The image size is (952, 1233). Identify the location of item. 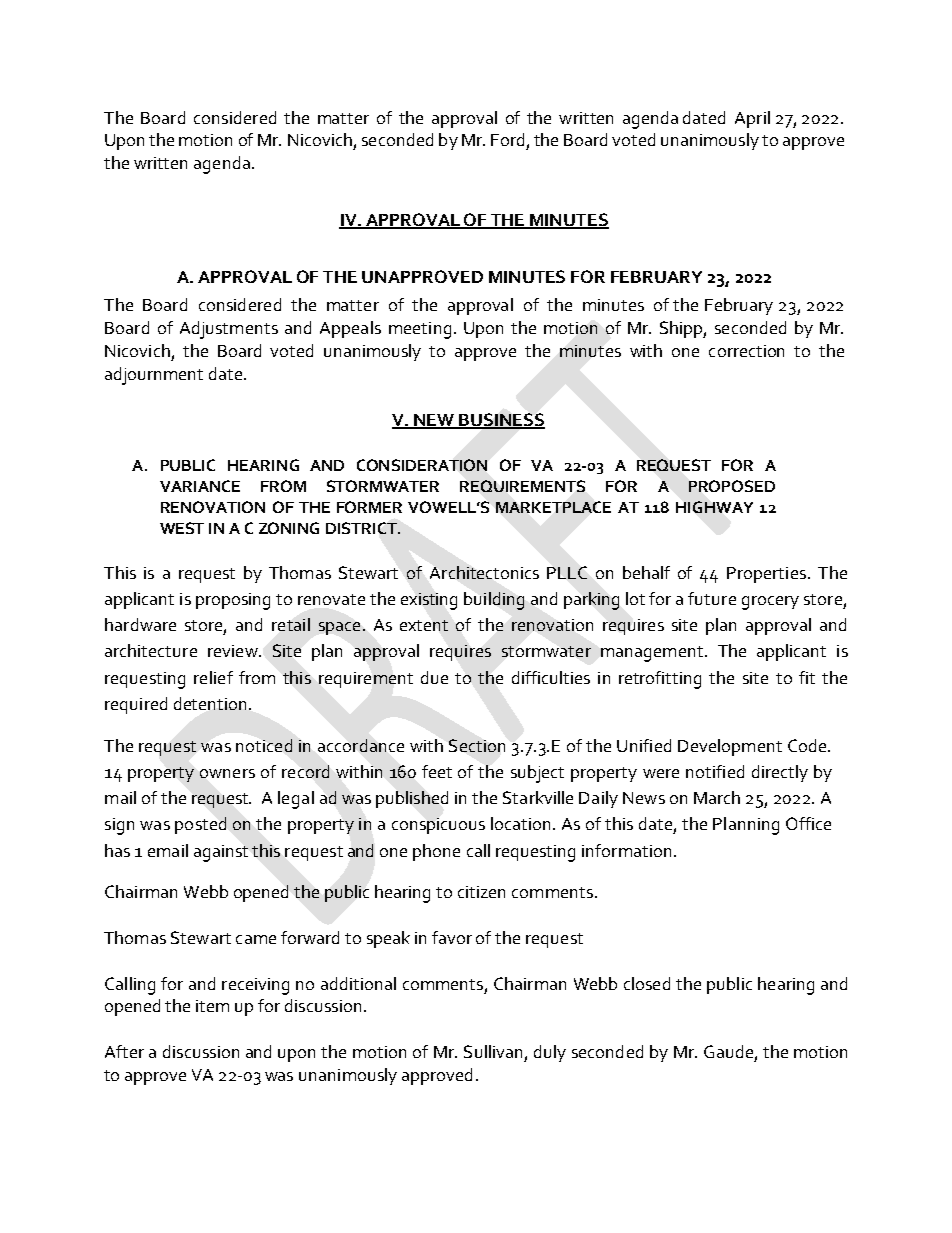
(212, 1006).
